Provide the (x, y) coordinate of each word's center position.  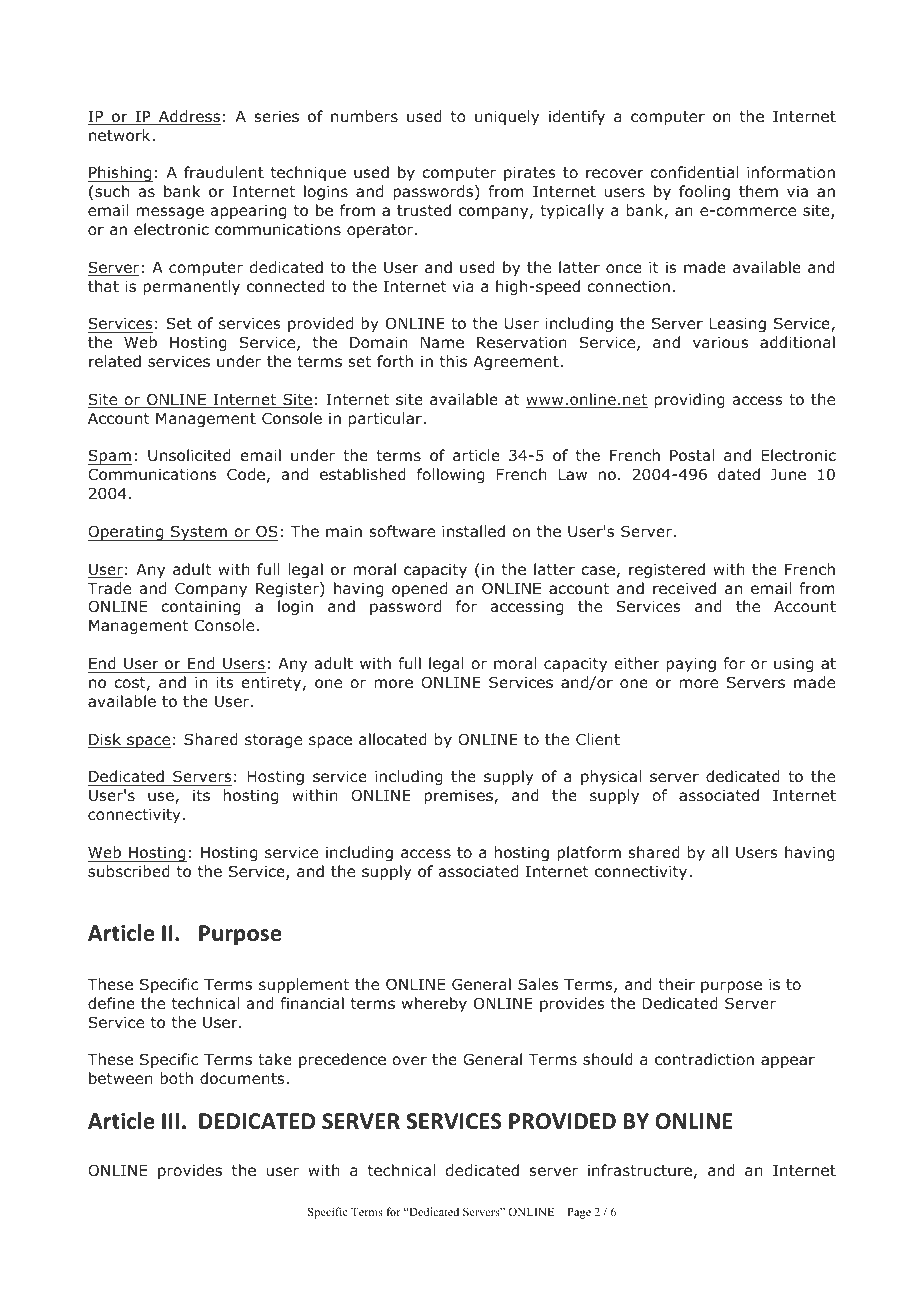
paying (691, 665)
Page (579, 1213)
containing (200, 608)
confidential (694, 172)
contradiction (704, 1059)
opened (419, 589)
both (176, 1078)
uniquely (507, 117)
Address (189, 117)
